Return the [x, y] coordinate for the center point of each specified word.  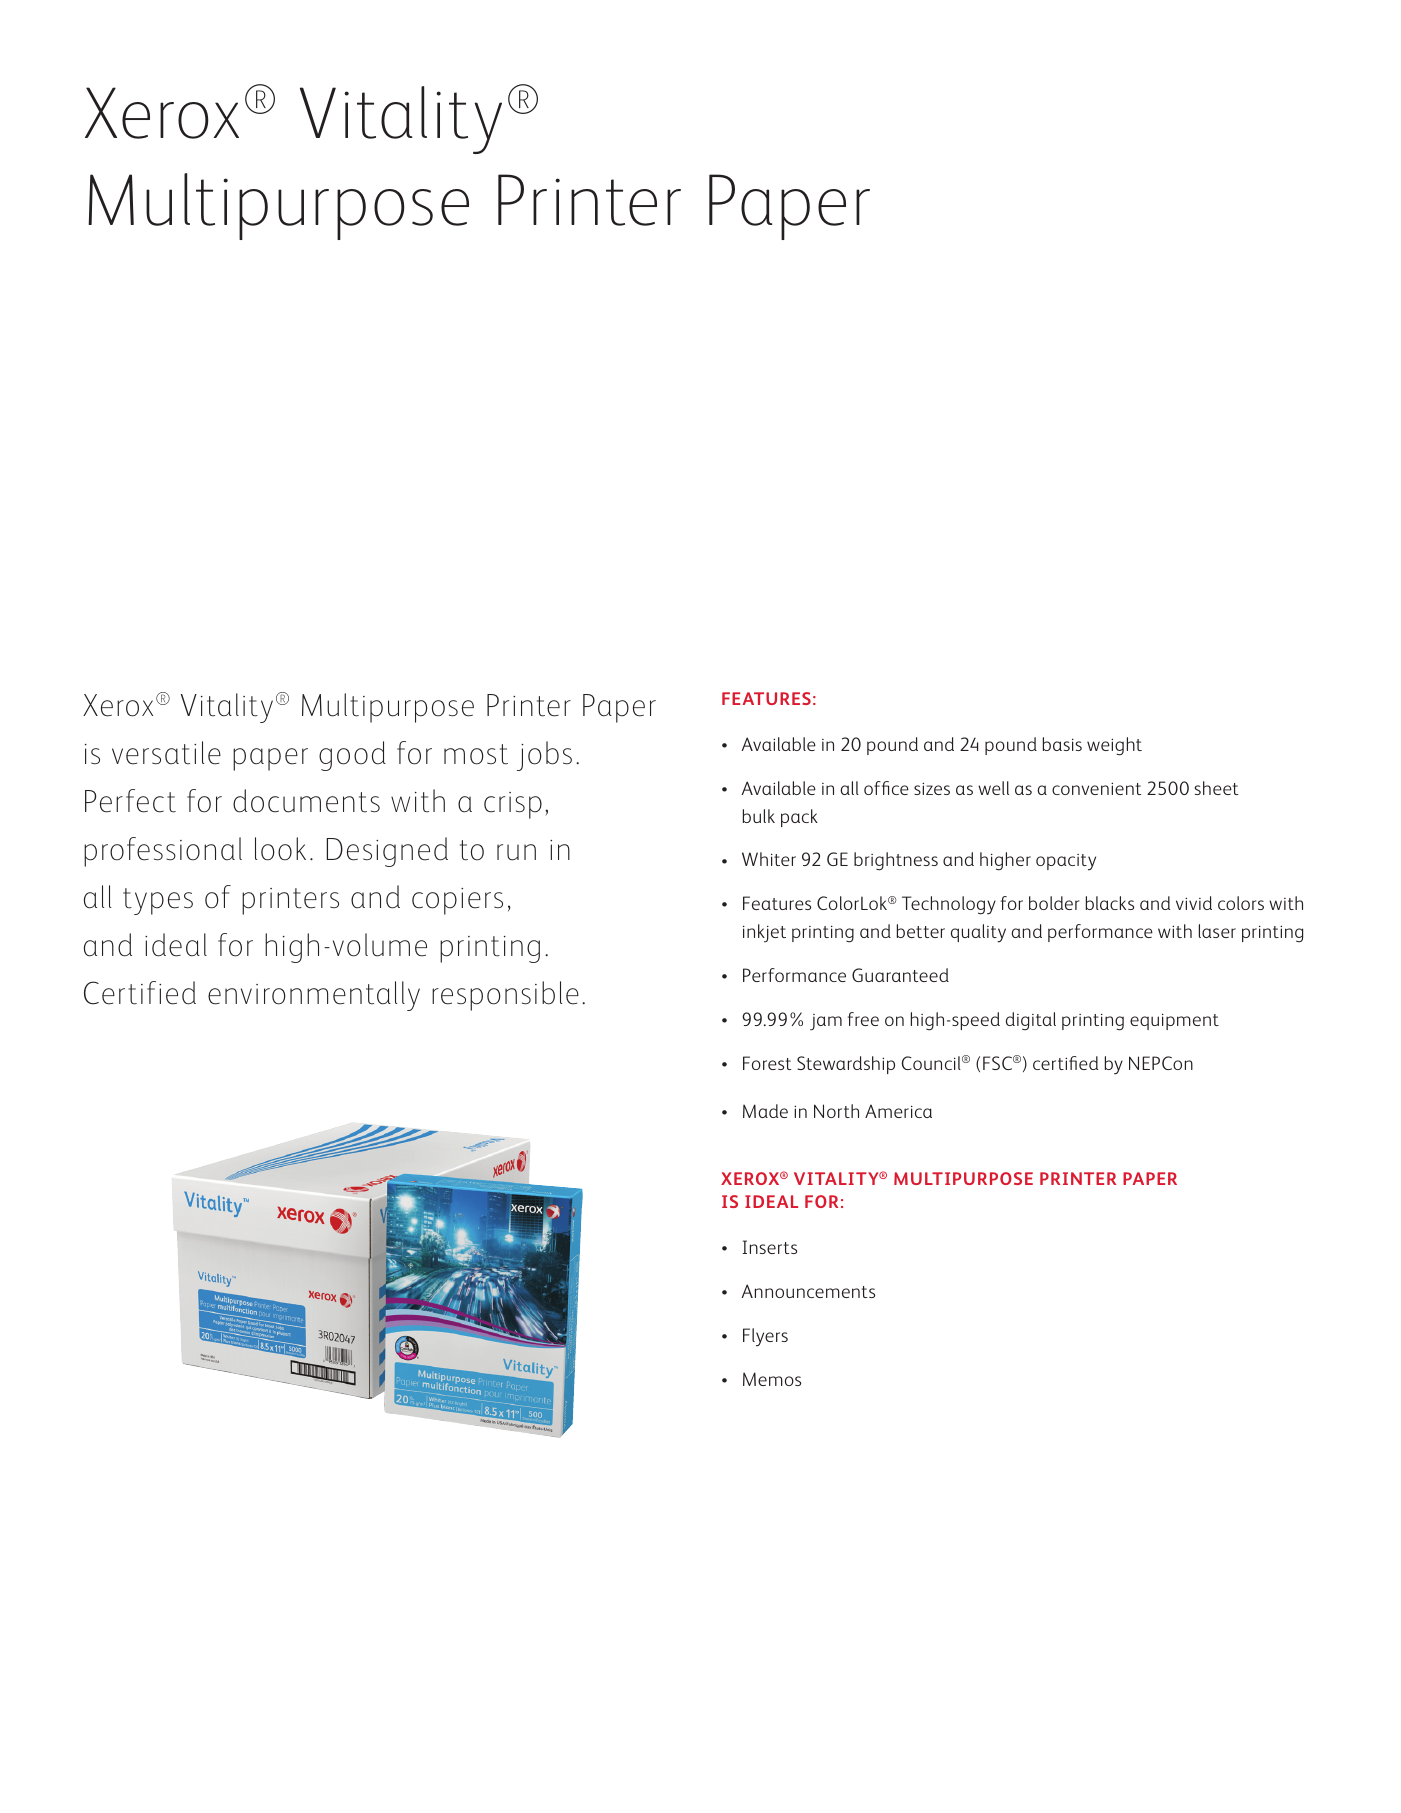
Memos [772, 1379]
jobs [544, 756]
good [352, 756]
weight [1114, 746]
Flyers [765, 1337]
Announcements [808, 1291]
